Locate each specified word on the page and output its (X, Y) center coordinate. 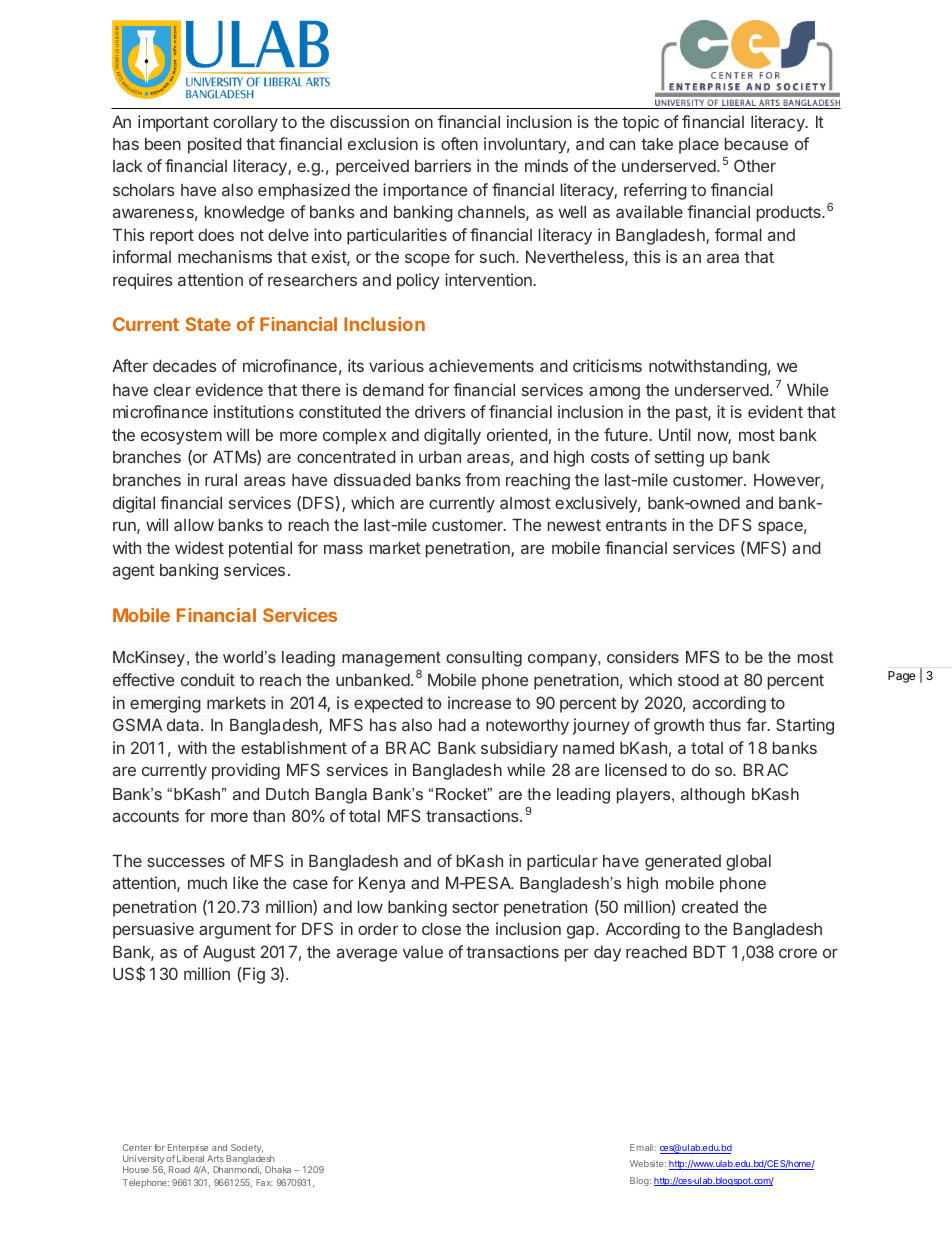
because (756, 143)
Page (902, 677)
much (207, 882)
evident (775, 411)
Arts (215, 1158)
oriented (517, 434)
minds (546, 165)
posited (215, 145)
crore (798, 953)
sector (475, 907)
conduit (208, 679)
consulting (484, 659)
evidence (229, 389)
